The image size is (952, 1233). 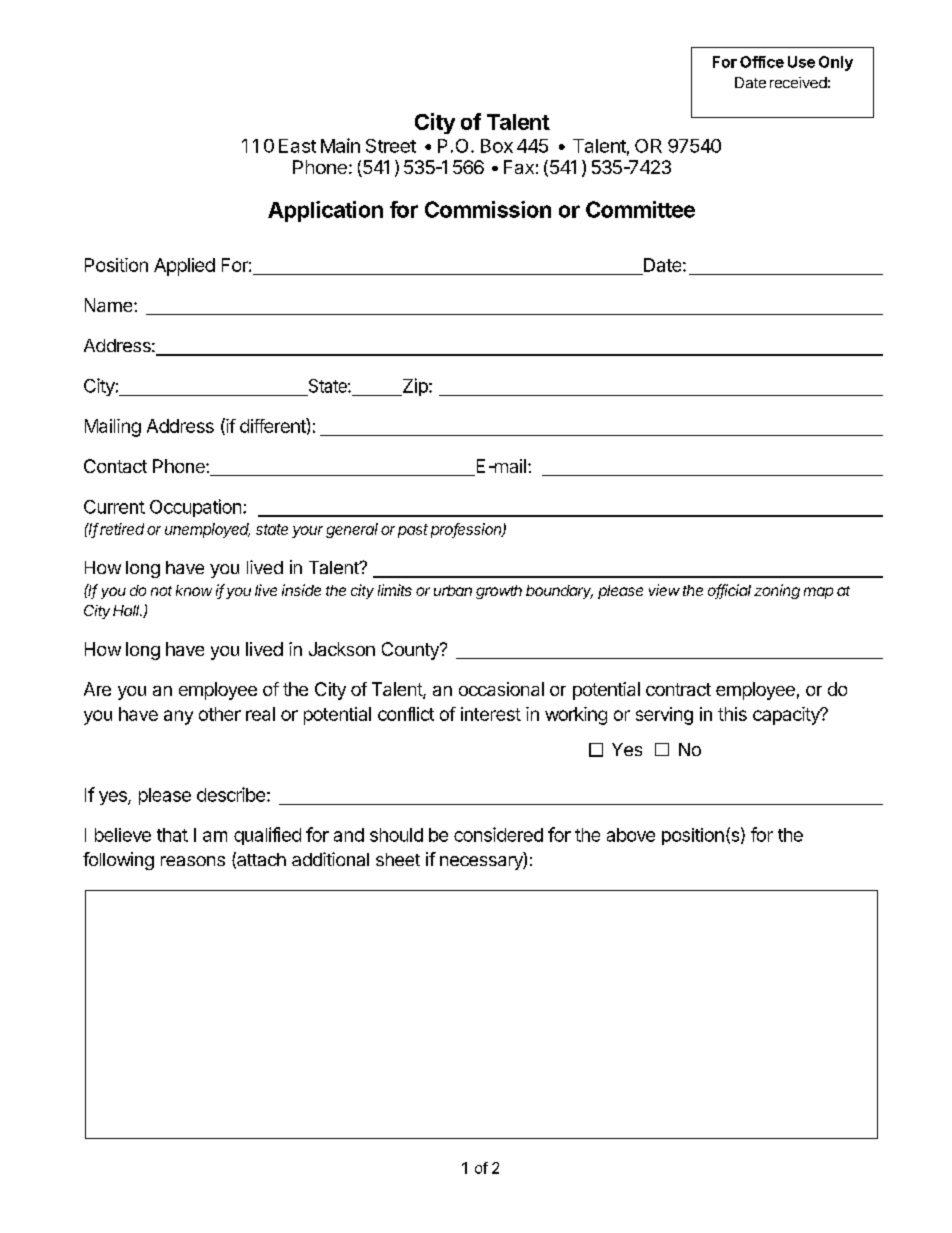 I want to click on Office, so click(x=762, y=62).
